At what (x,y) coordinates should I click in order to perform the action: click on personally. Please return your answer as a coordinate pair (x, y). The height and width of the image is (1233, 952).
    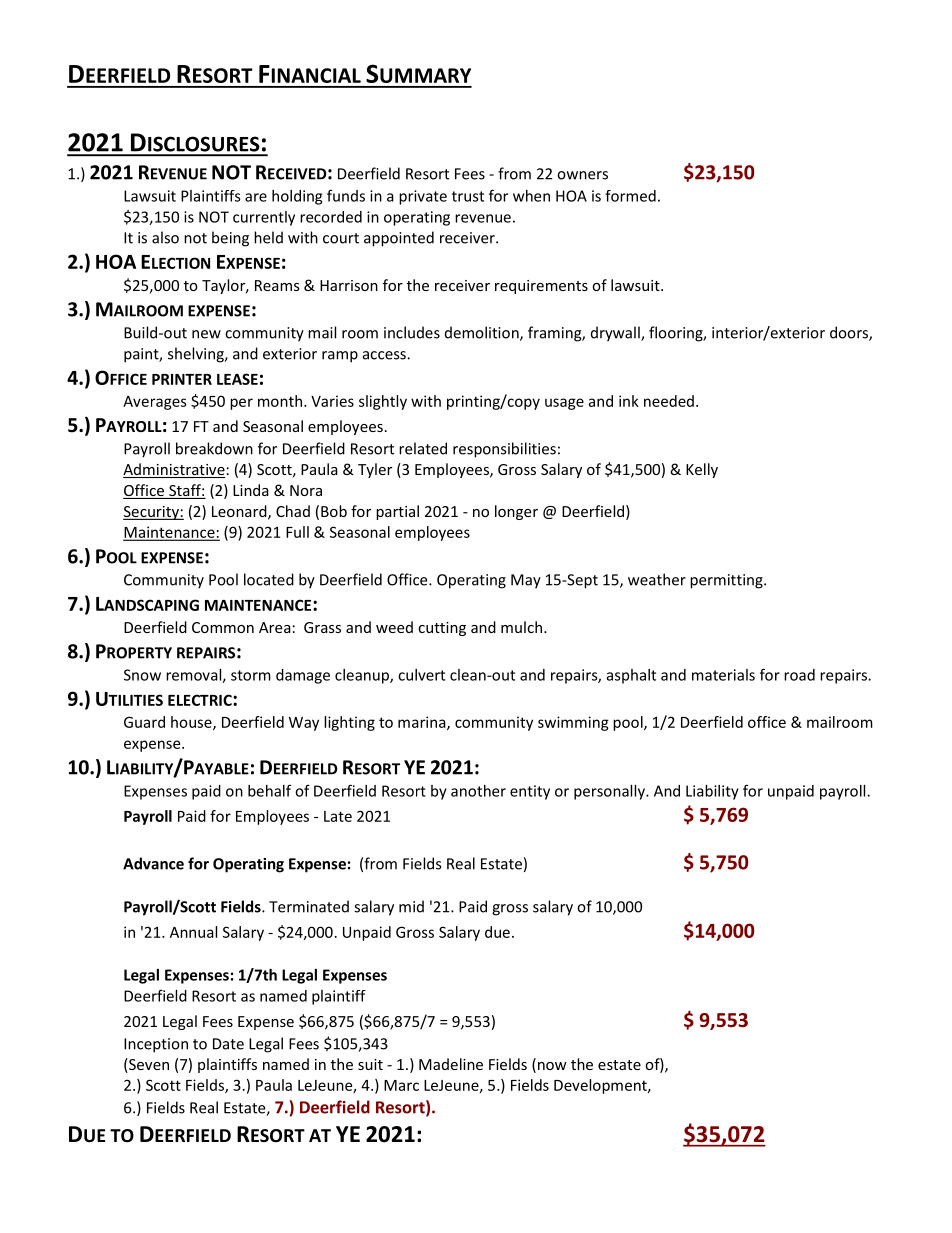
    Looking at the image, I should click on (610, 792).
